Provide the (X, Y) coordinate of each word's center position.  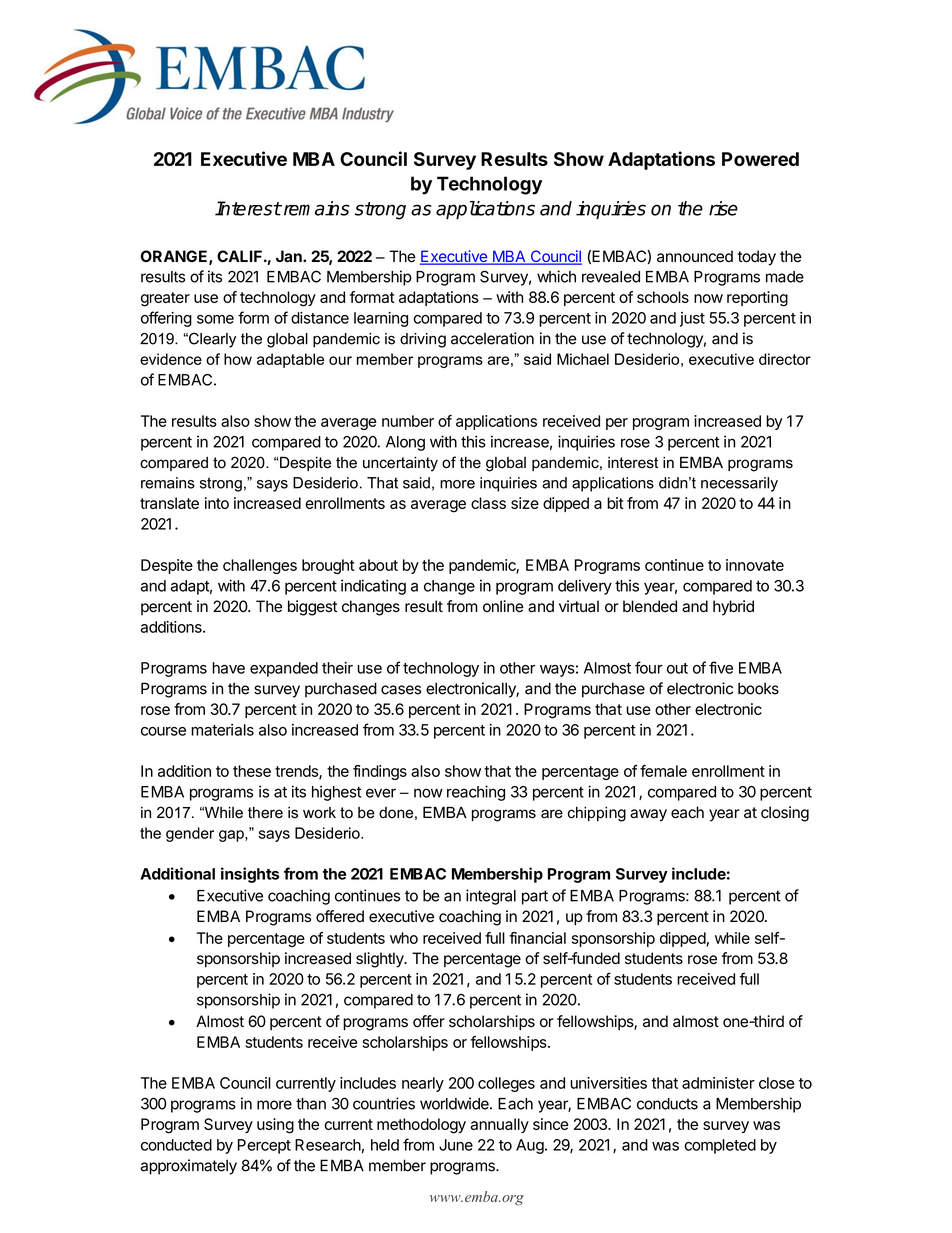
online (503, 606)
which (556, 276)
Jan (290, 256)
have (228, 668)
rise (723, 208)
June (456, 1145)
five (721, 667)
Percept (264, 1146)
